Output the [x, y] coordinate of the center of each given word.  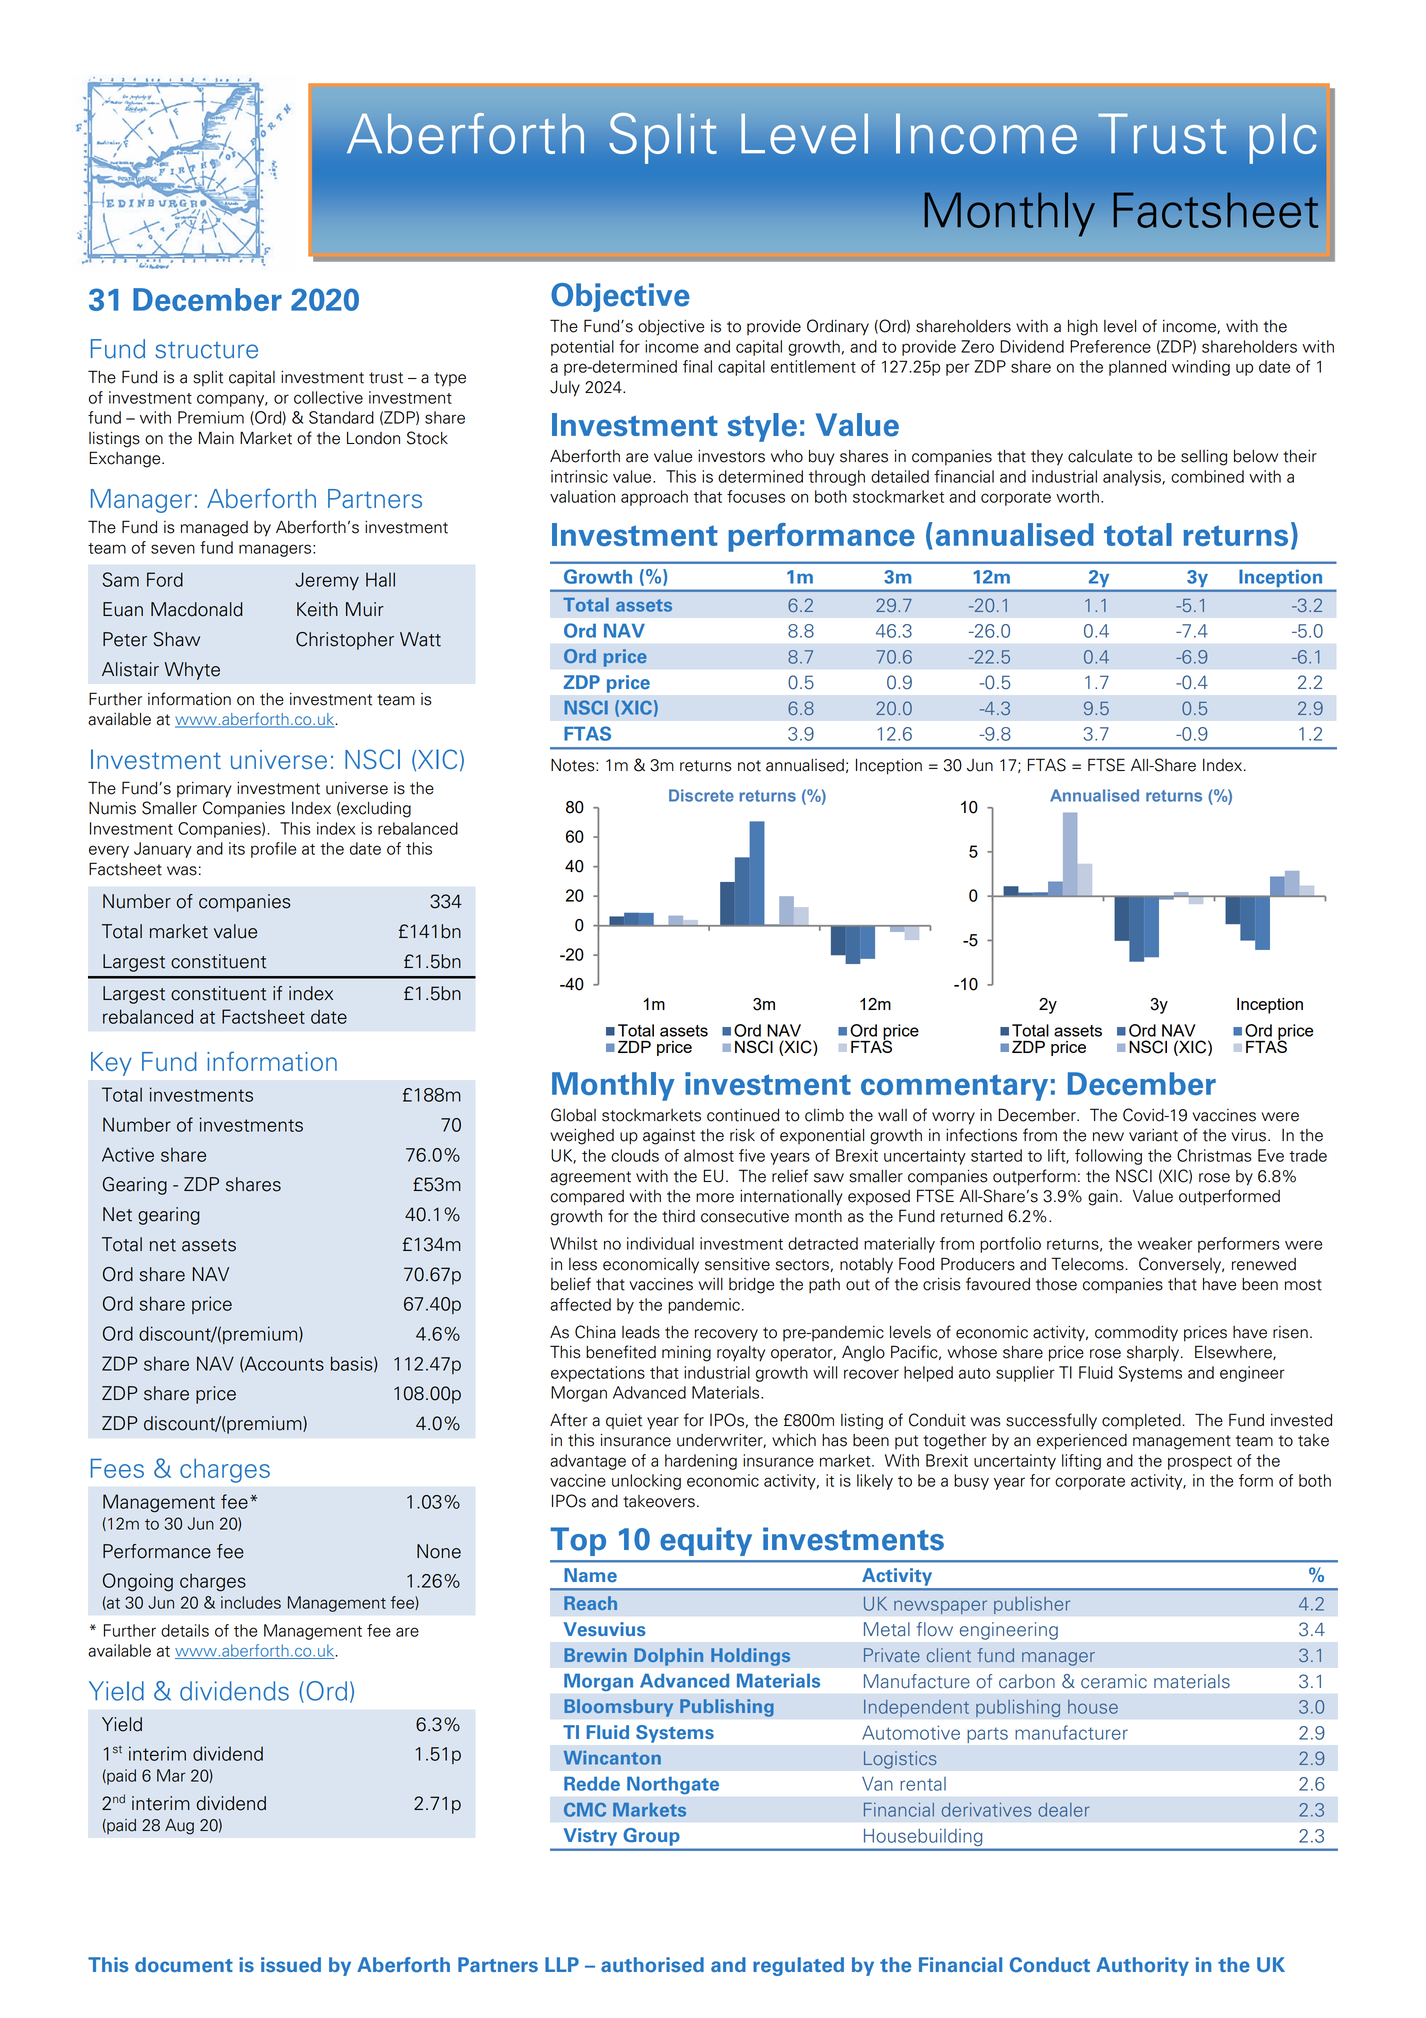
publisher [1032, 1605]
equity [706, 1541]
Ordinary [838, 327]
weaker [1164, 1243]
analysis [1133, 478]
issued [291, 1965]
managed [214, 529]
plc [1283, 138]
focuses [756, 496]
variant [1153, 1135]
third [678, 1216]
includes [251, 1602]
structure [206, 350]
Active [128, 1154]
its [237, 848]
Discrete [701, 795]
